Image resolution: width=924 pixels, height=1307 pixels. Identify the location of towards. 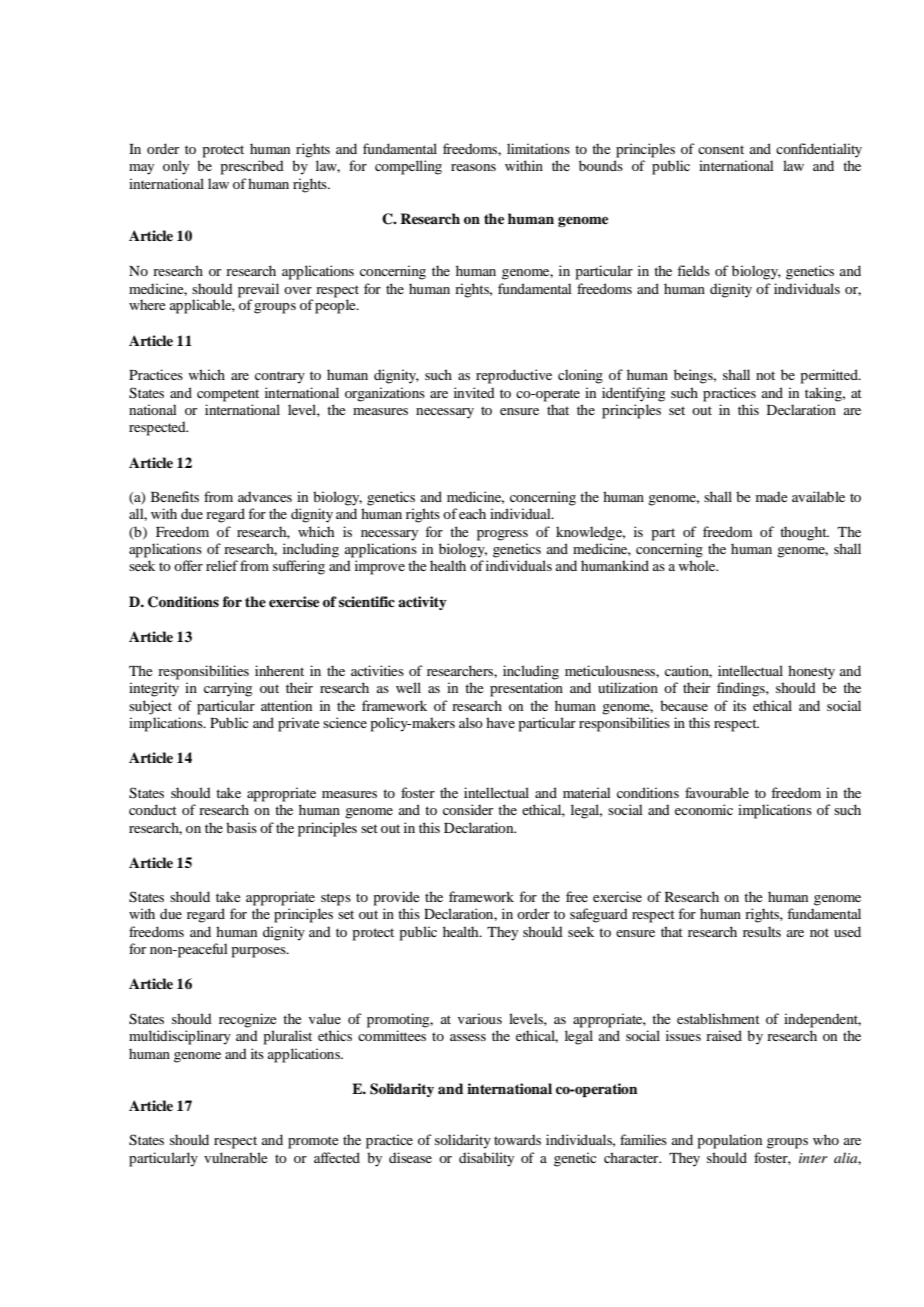
(517, 1139).
